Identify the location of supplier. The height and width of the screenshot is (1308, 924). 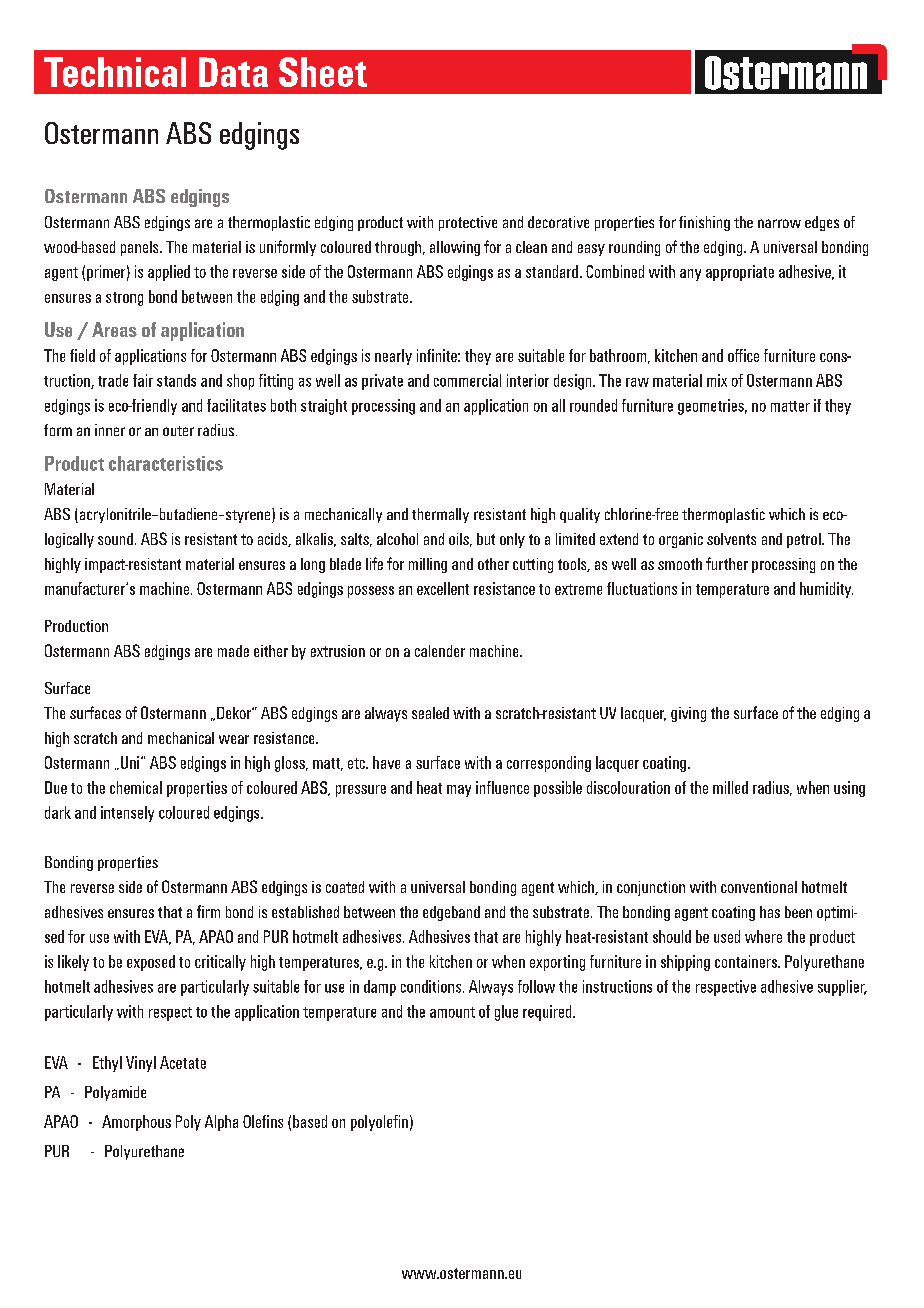
(842, 988).
